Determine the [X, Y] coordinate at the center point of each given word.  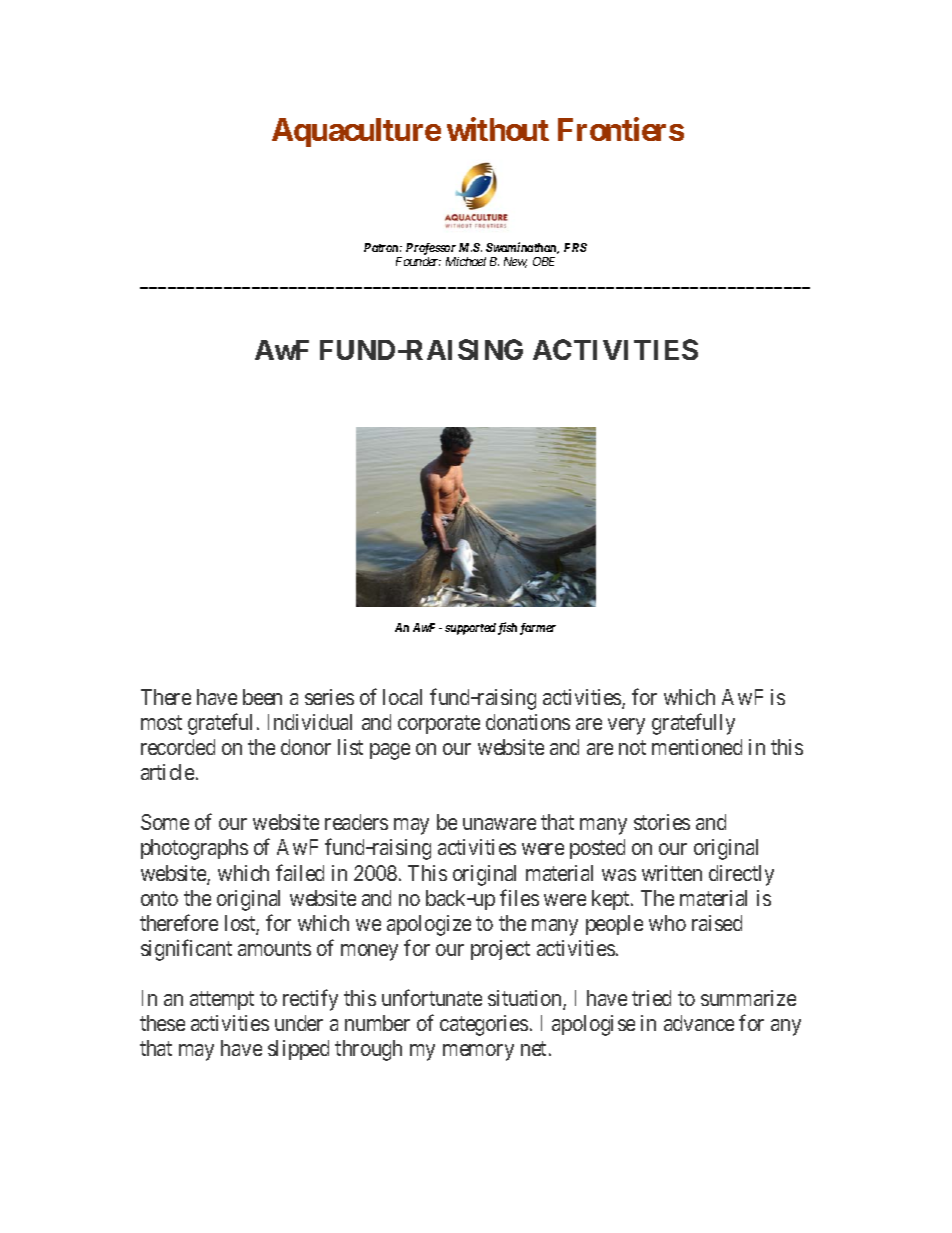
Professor [431, 250]
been [262, 697]
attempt [222, 1000]
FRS [575, 247]
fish [507, 628]
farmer [538, 629]
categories [484, 1025]
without [498, 129]
